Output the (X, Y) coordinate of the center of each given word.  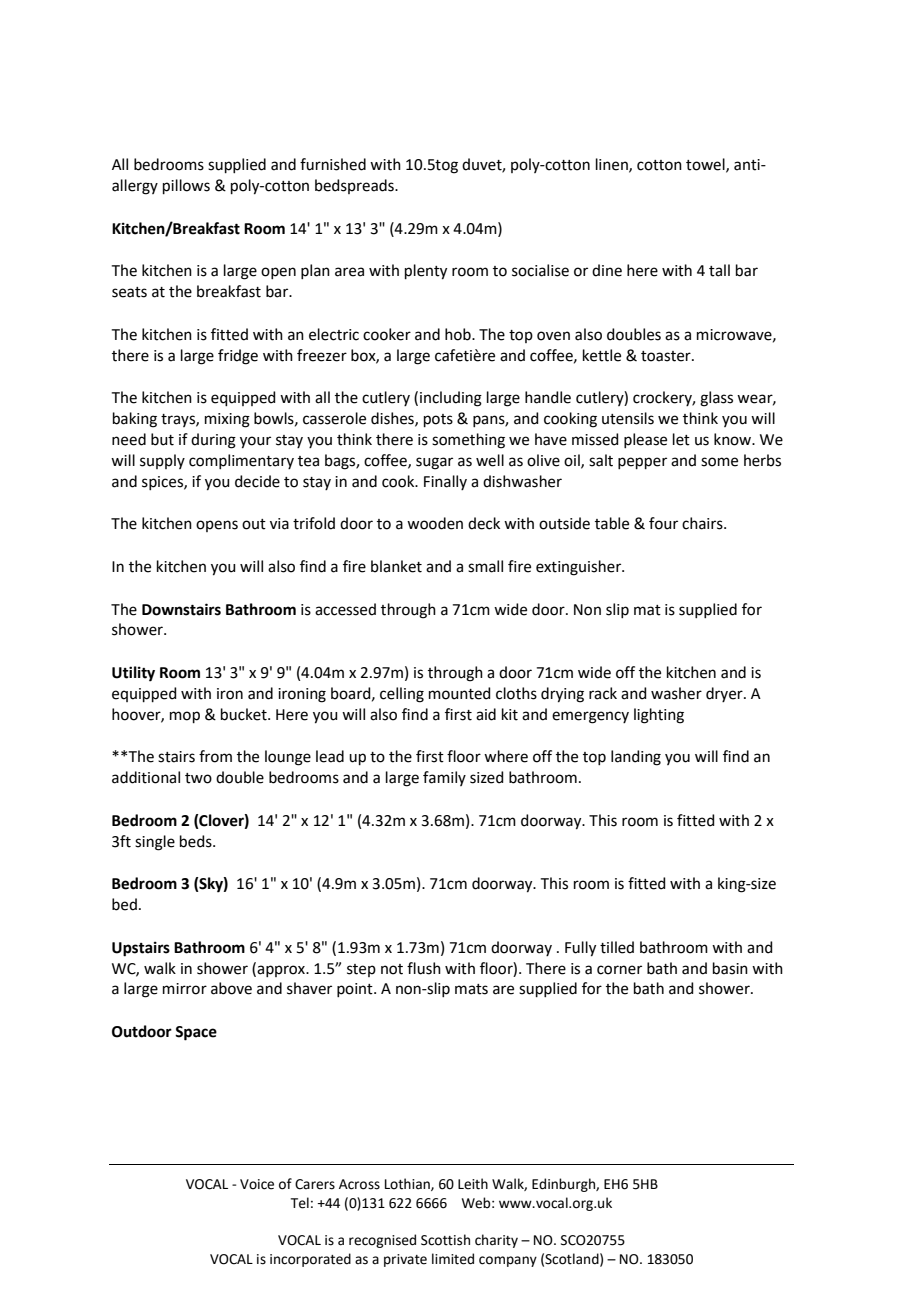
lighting (659, 716)
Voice (257, 1184)
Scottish (445, 1240)
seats (129, 292)
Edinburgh (564, 1185)
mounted (460, 693)
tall (719, 270)
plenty (426, 272)
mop (185, 717)
